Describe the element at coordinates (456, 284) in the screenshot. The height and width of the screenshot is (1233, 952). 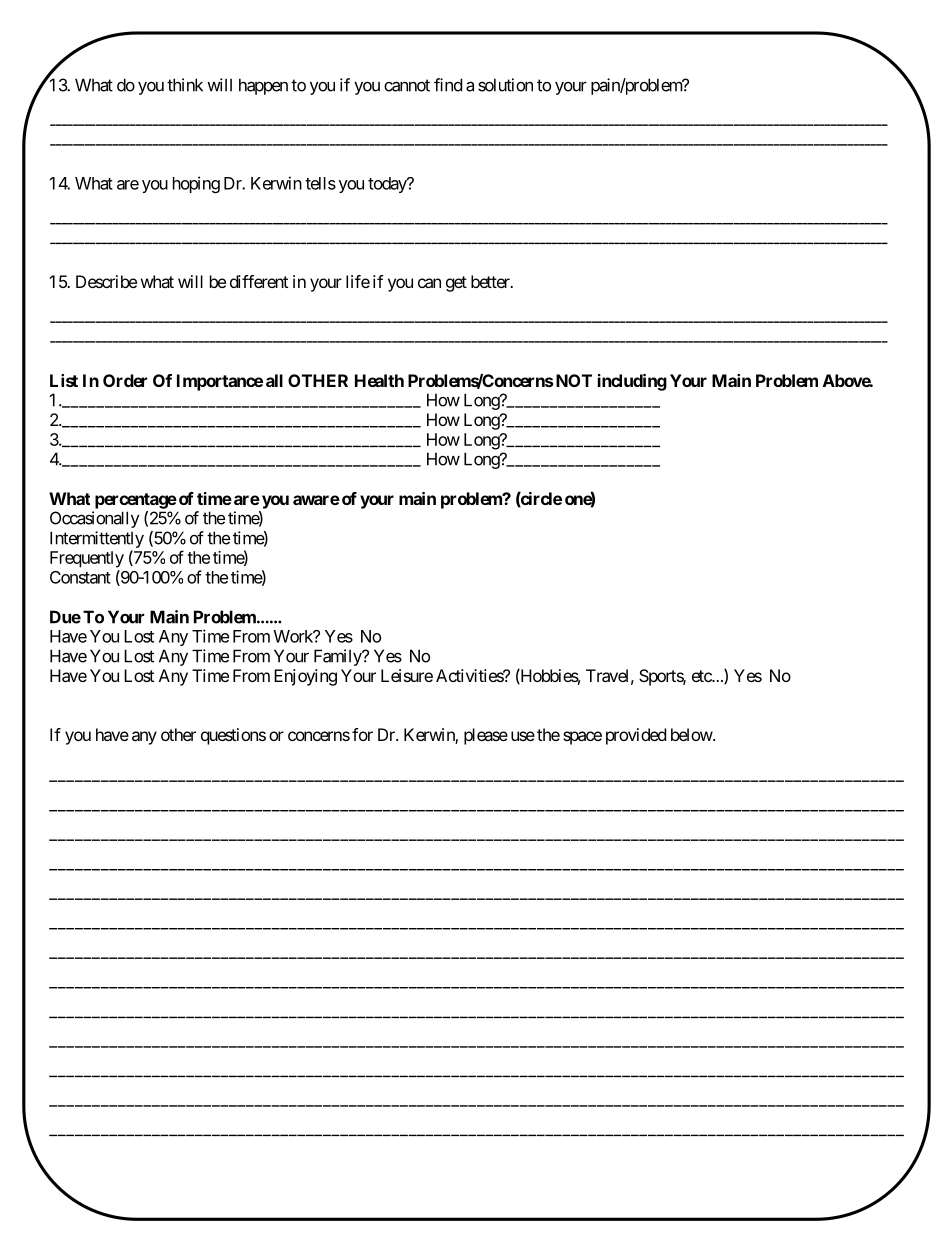
I see `get` at that location.
